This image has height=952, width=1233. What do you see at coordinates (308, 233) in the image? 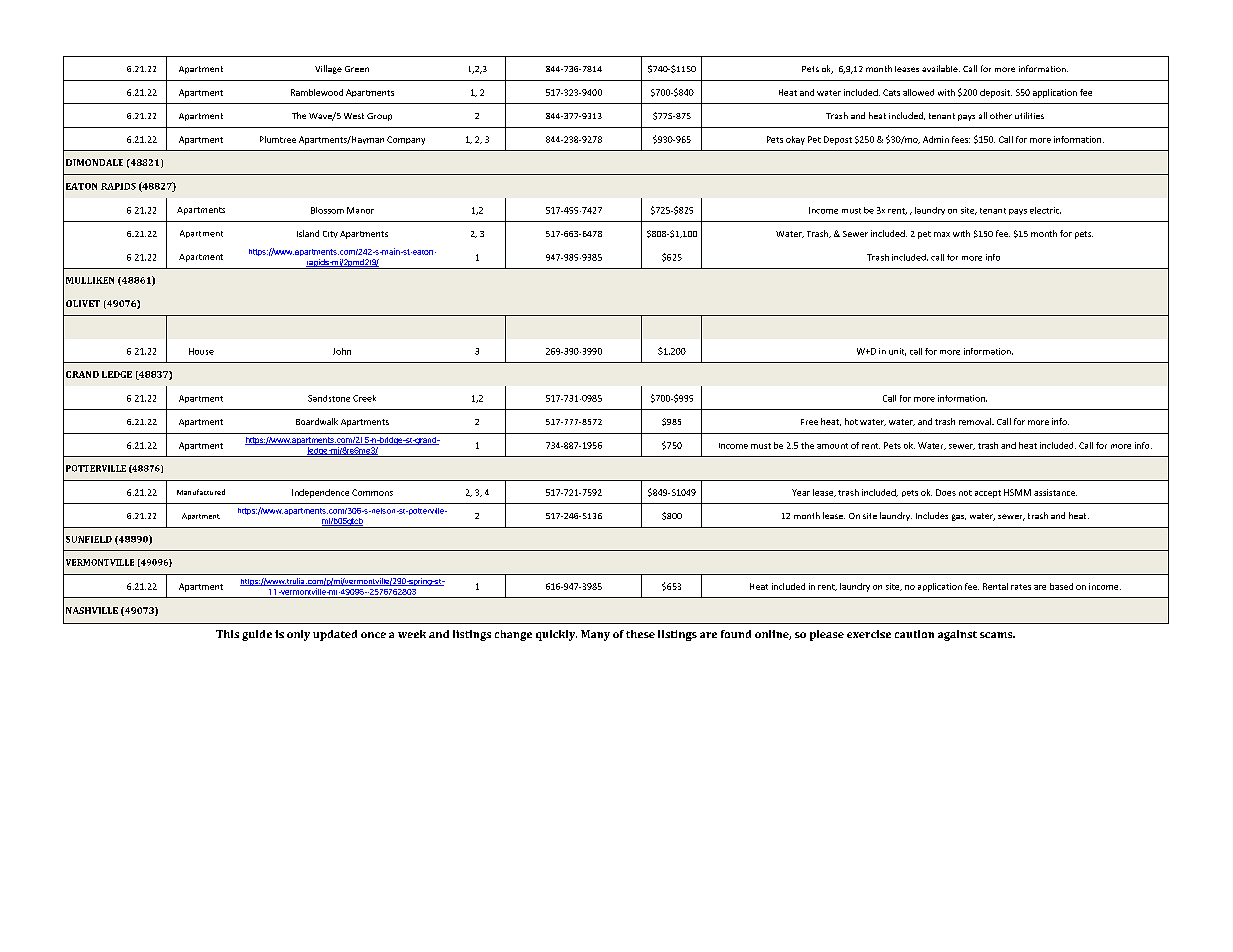
I see `Island` at bounding box center [308, 233].
